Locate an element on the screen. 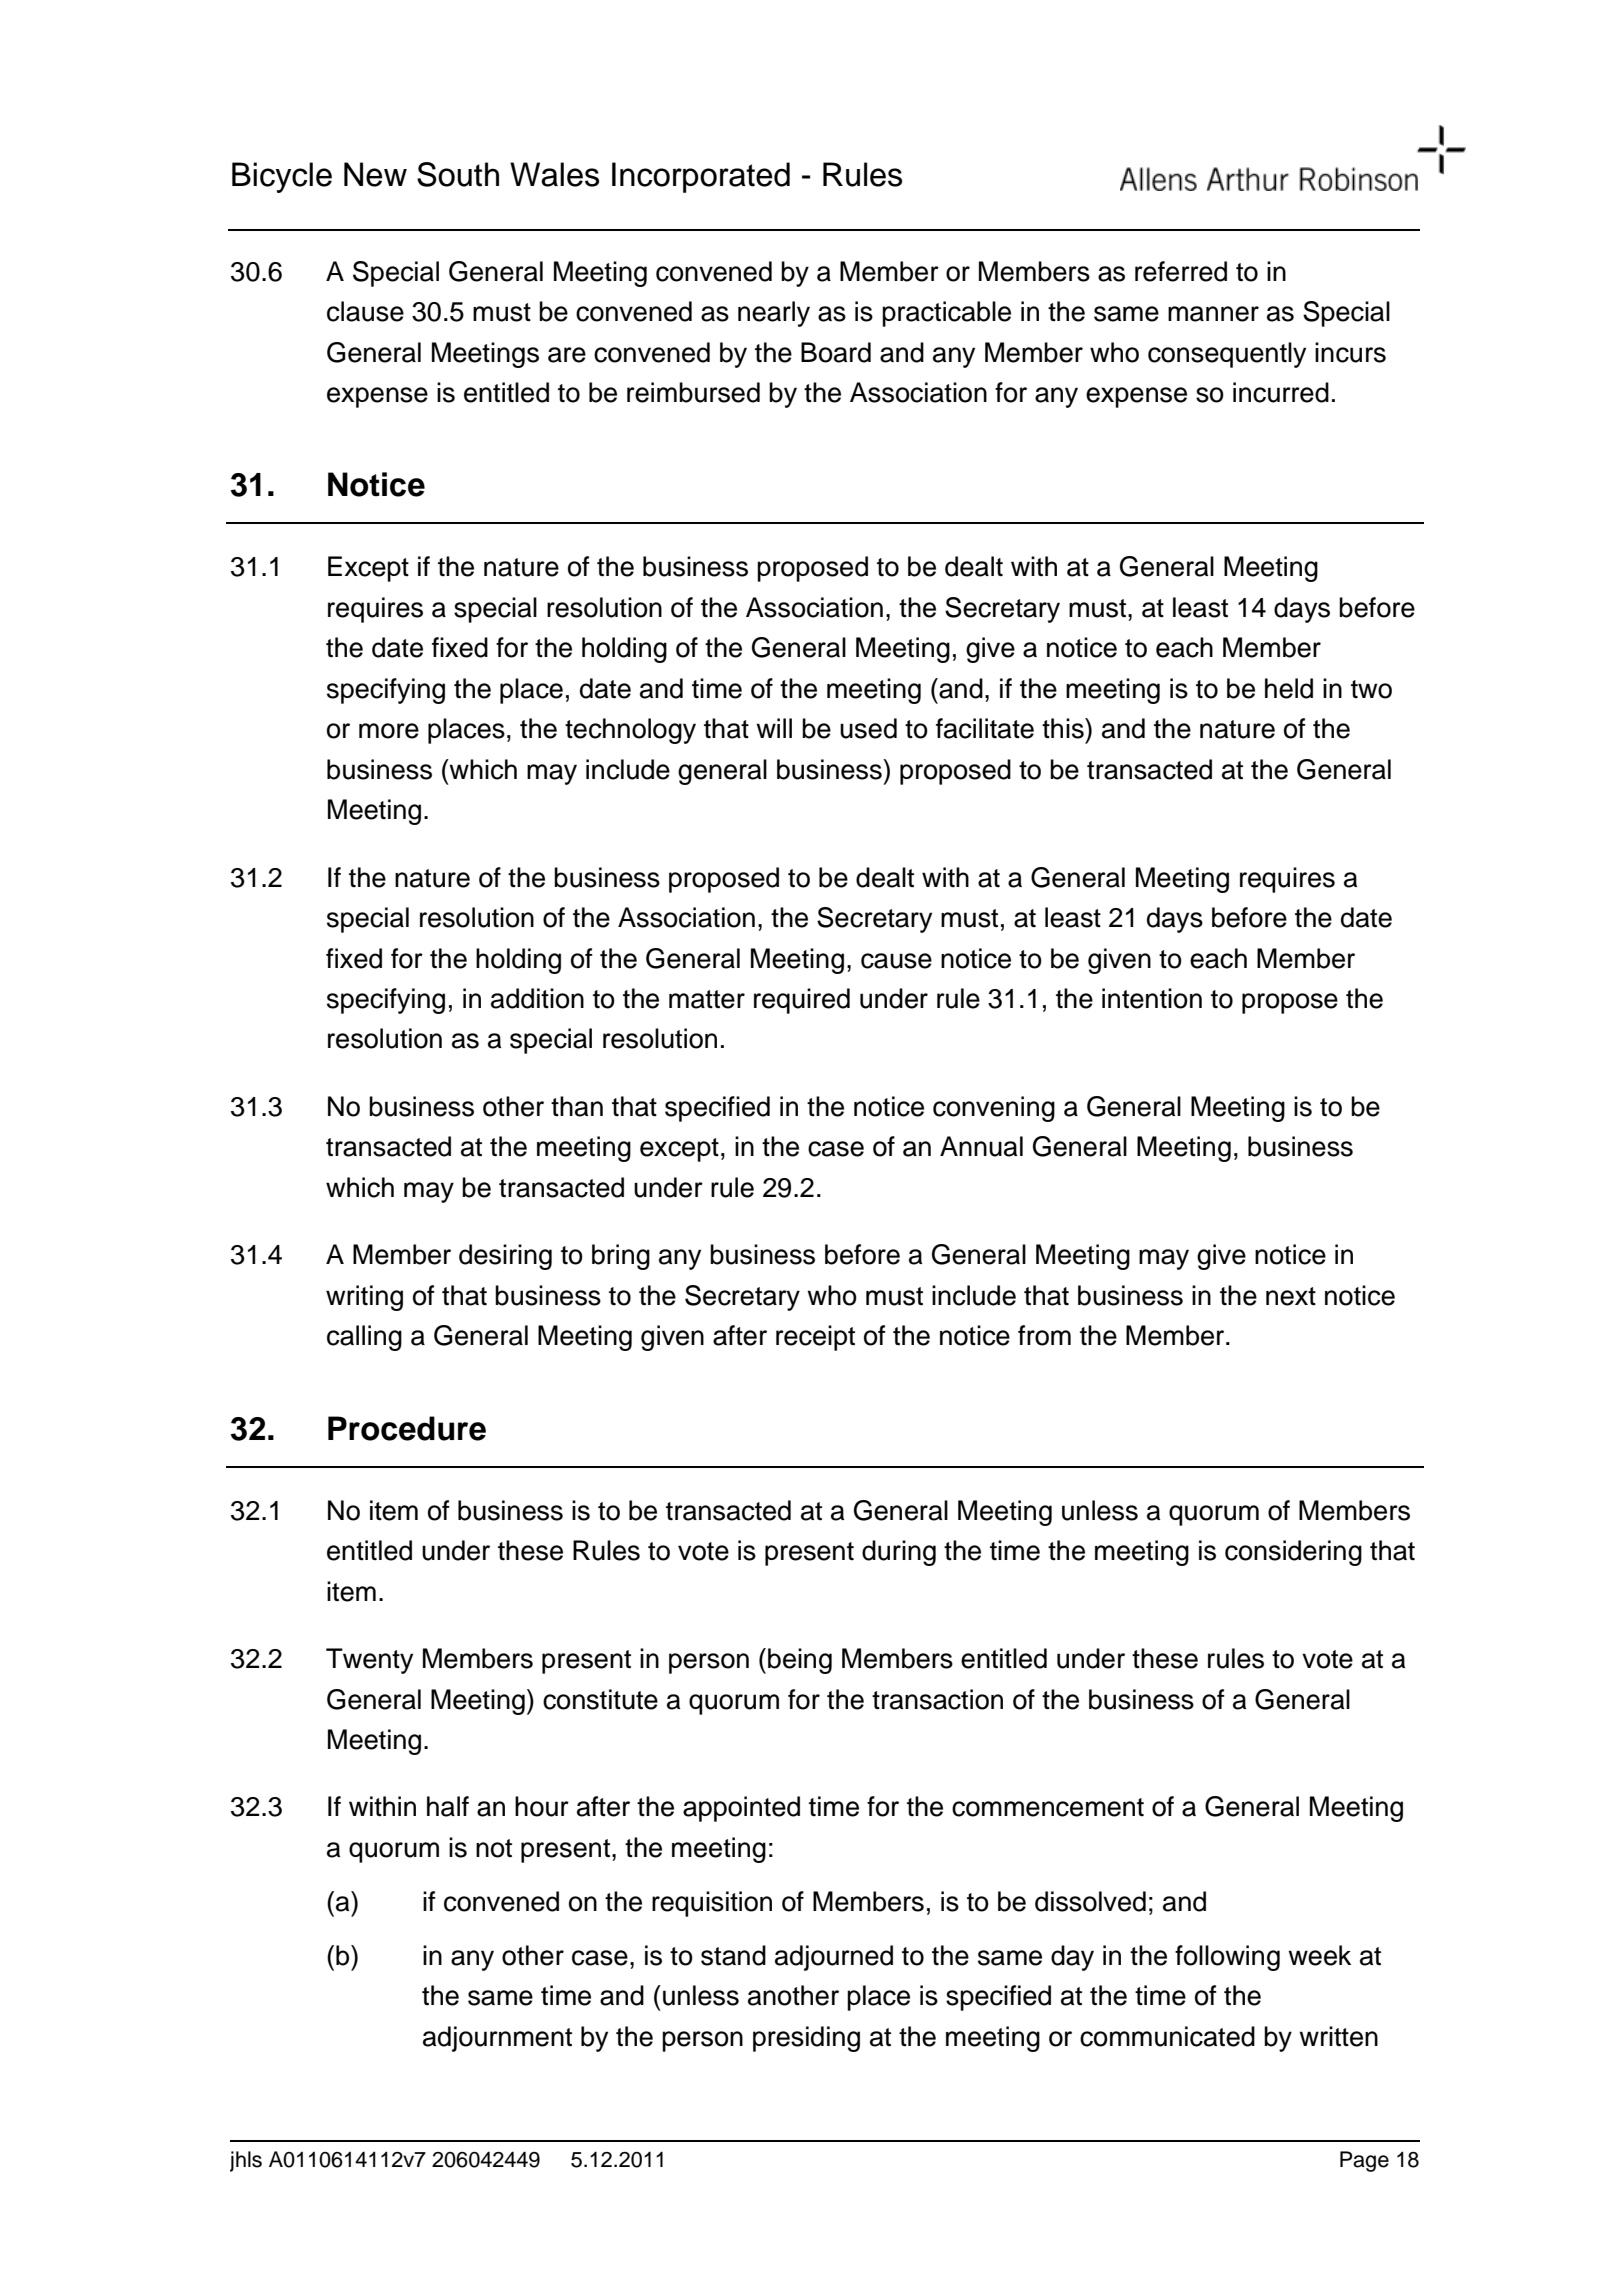 The image size is (1611, 2279). referred is located at coordinates (1181, 271).
